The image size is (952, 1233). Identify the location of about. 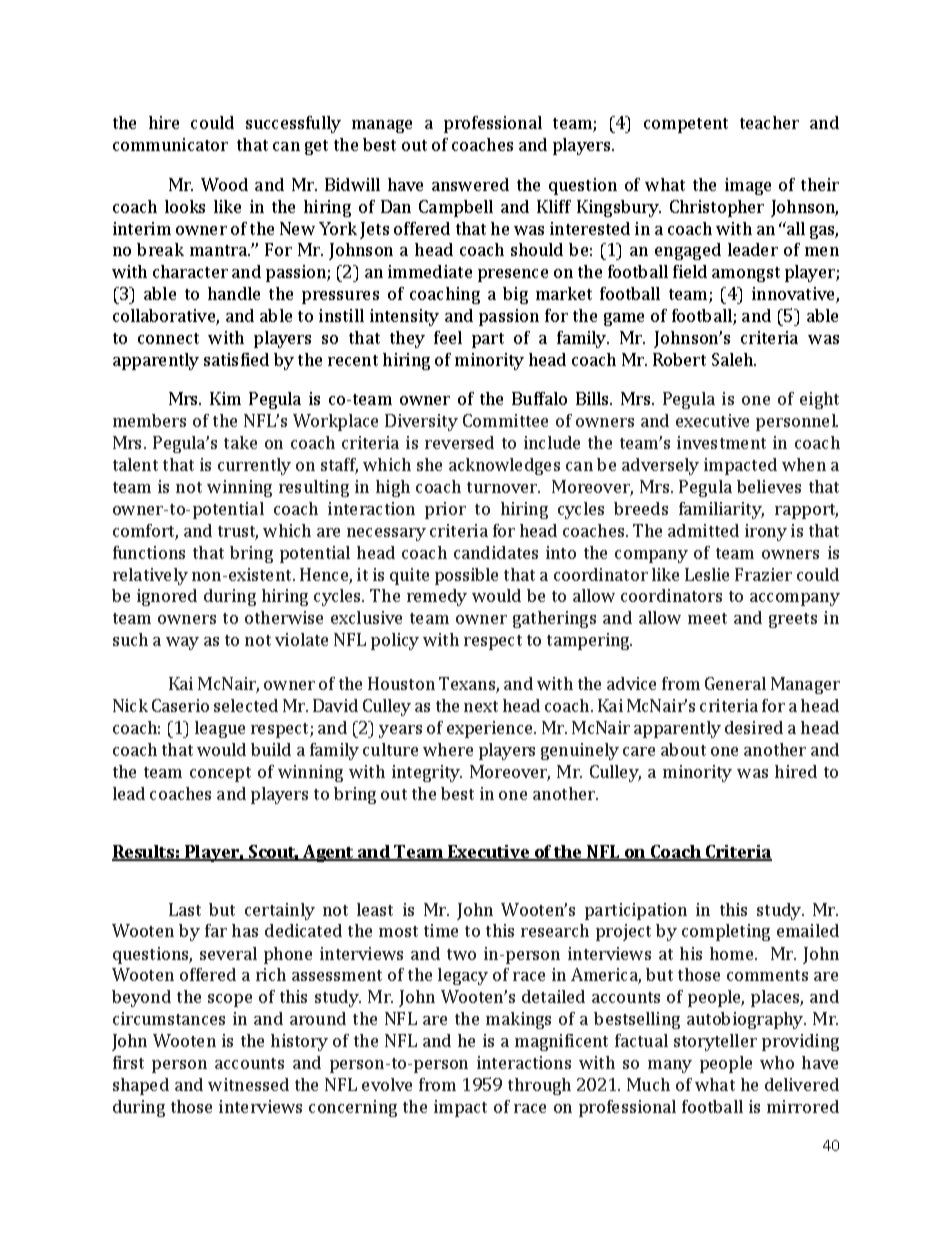
(683, 749).
